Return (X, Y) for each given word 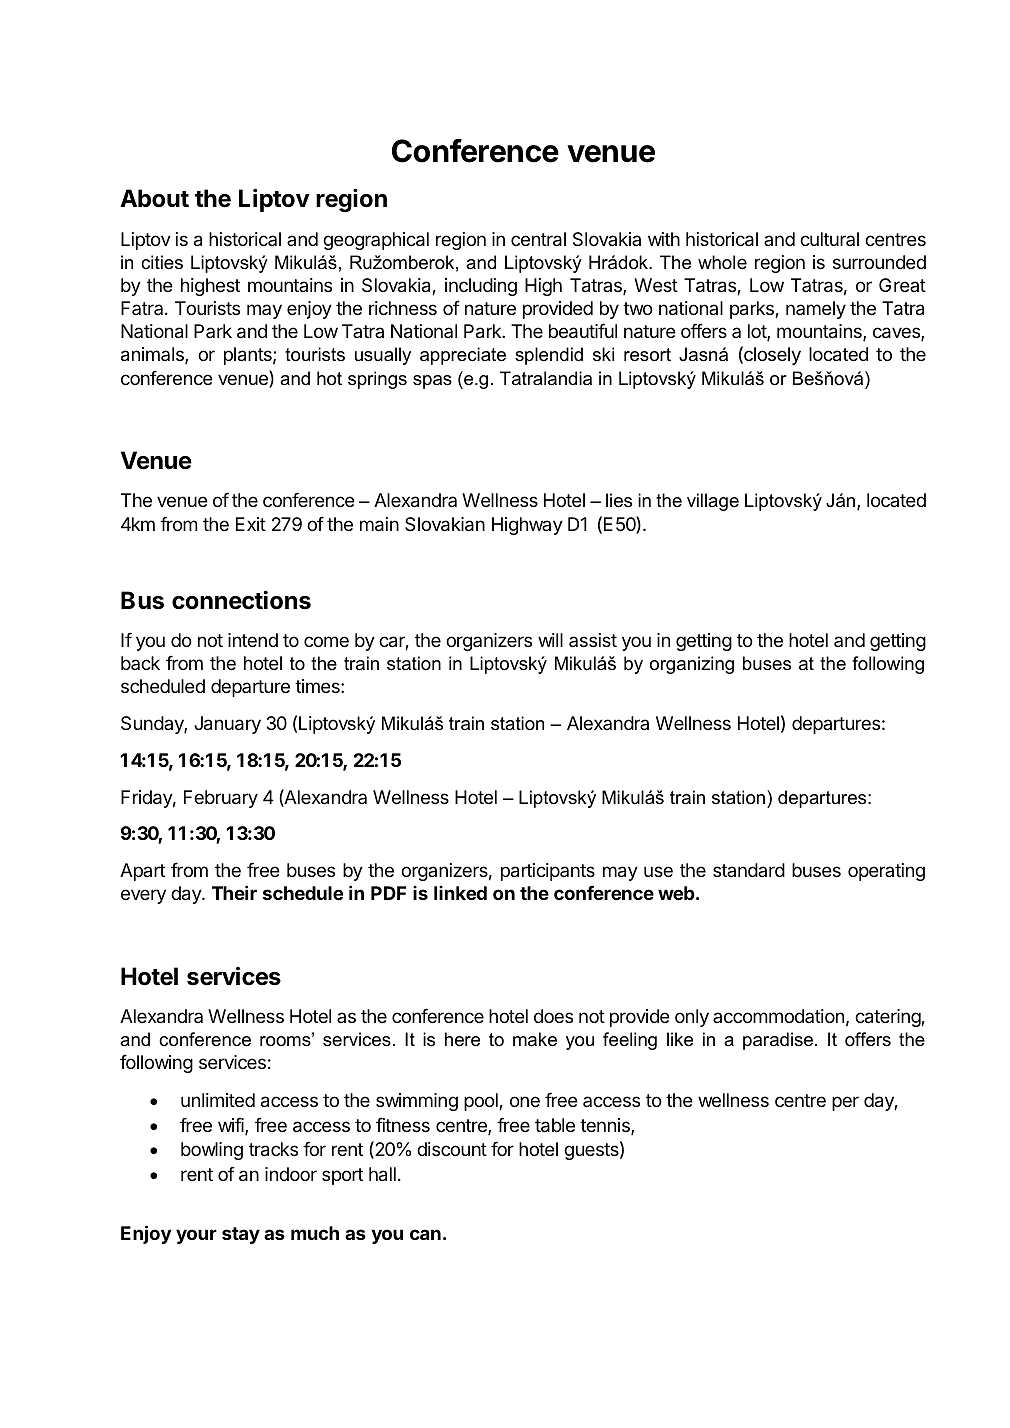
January (227, 725)
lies (619, 500)
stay (241, 1235)
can (425, 1234)
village (713, 502)
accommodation (778, 1016)
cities (162, 262)
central (538, 239)
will (550, 640)
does (553, 1016)
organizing (692, 665)
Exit (251, 524)
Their (234, 892)
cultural (829, 239)
